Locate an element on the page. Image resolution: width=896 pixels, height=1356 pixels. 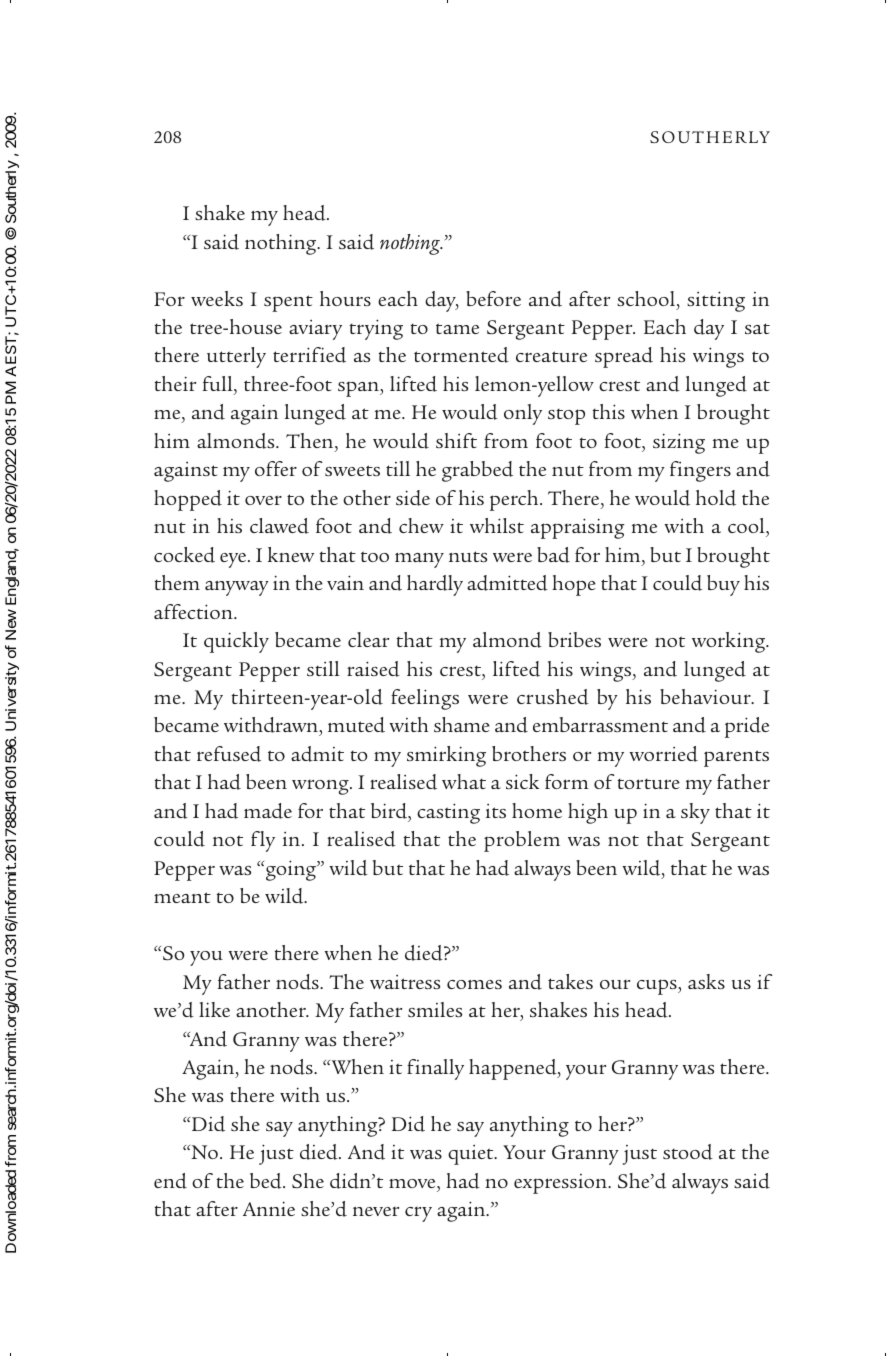
asks is located at coordinates (706, 981).
